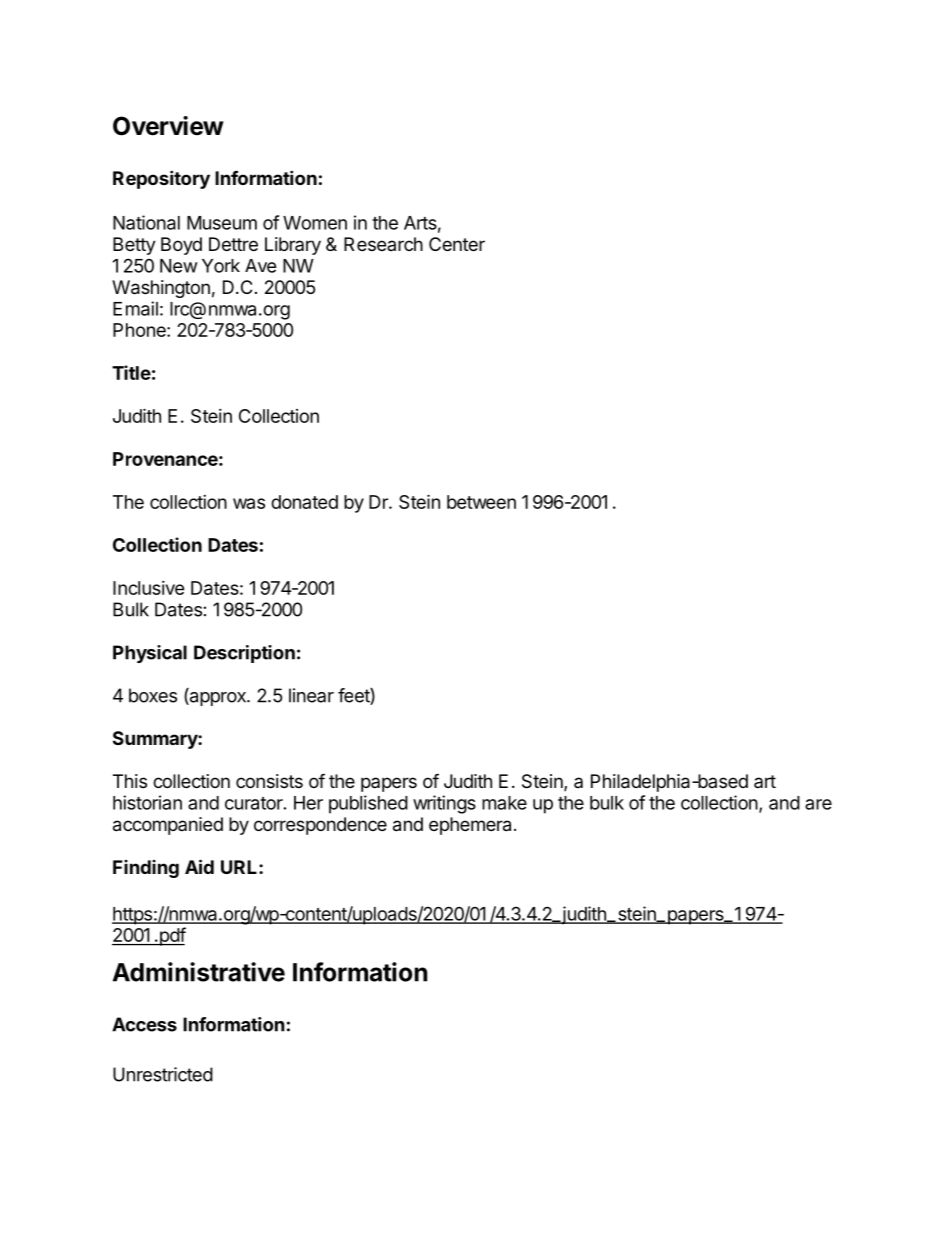 This screenshot has height=1233, width=952. Describe the element at coordinates (383, 244) in the screenshot. I see `Research` at that location.
